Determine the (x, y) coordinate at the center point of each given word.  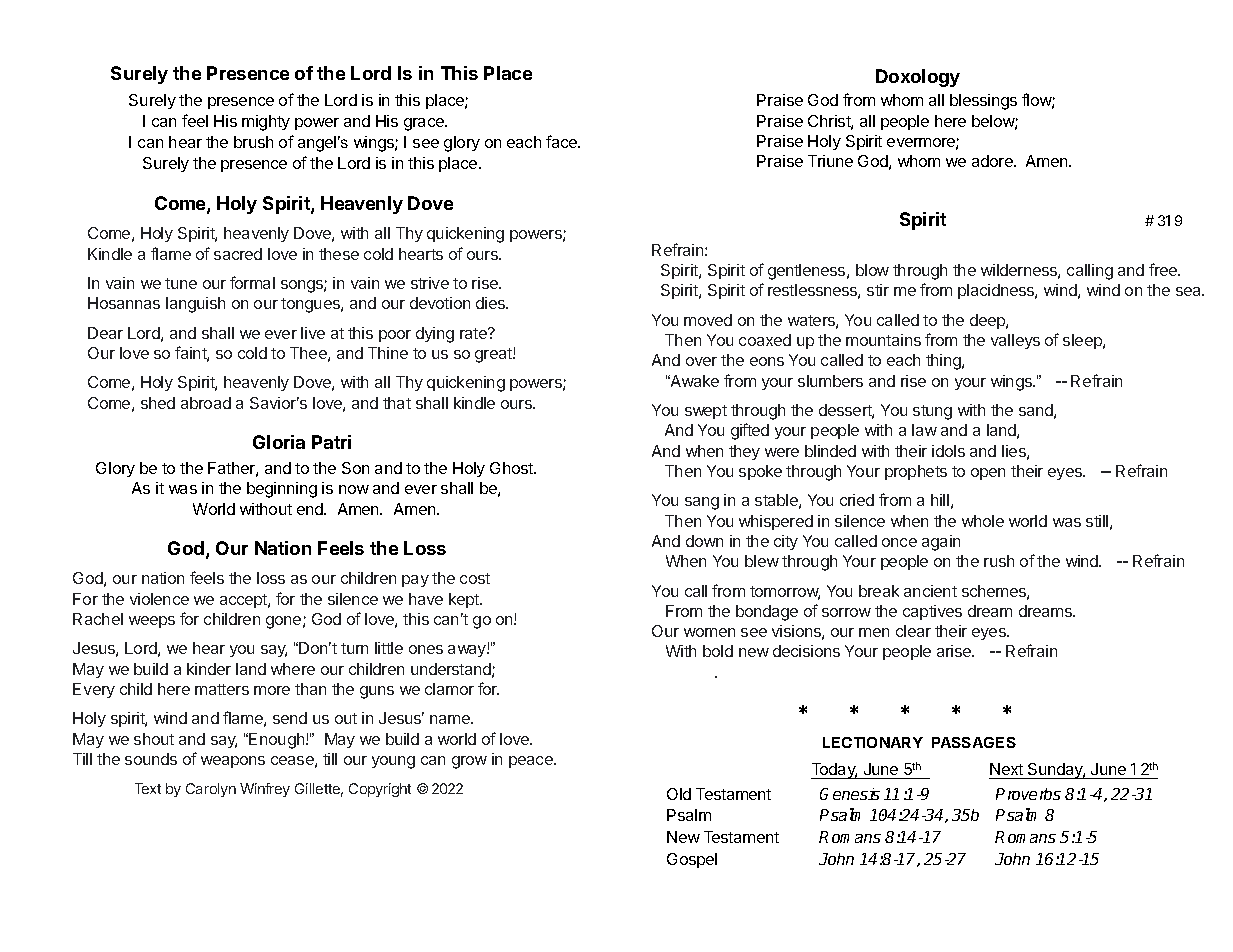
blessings (983, 102)
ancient (930, 591)
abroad (206, 403)
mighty (266, 123)
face (563, 141)
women (709, 632)
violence (159, 599)
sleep (1083, 341)
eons (767, 361)
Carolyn (211, 790)
